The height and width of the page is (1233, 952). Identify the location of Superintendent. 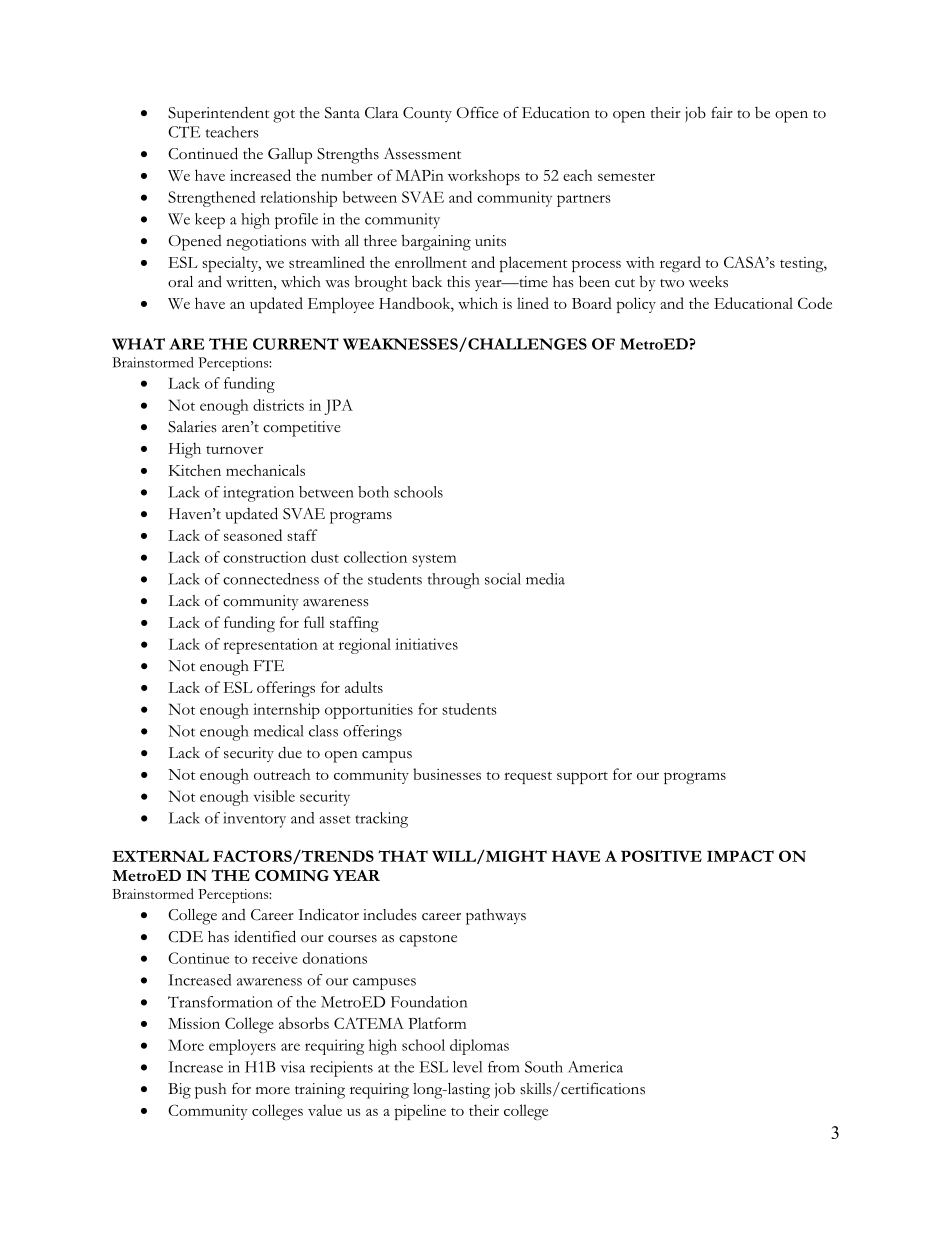
(218, 114).
